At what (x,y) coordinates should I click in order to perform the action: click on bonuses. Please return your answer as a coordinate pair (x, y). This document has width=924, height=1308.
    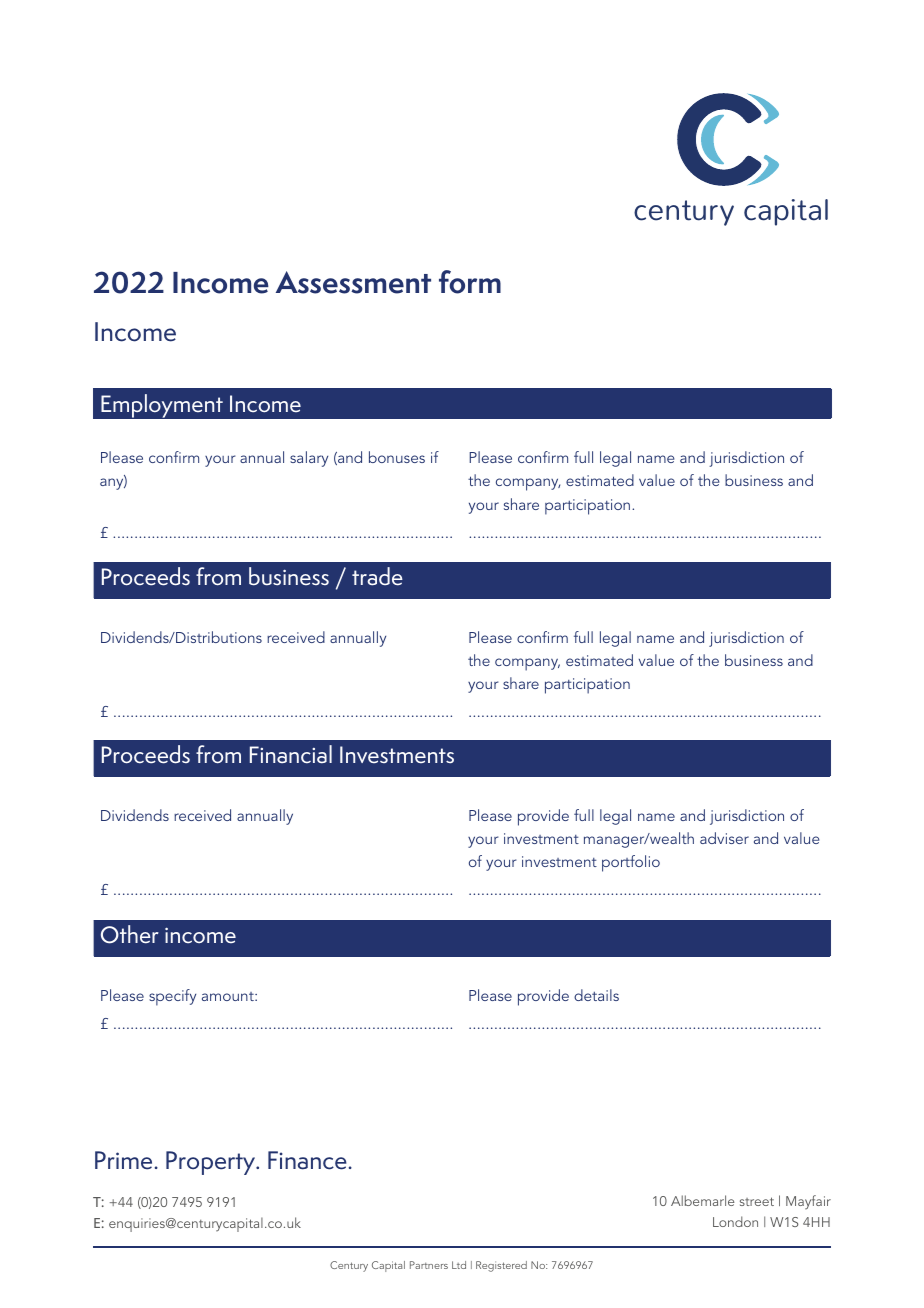
    Looking at the image, I should click on (397, 457).
